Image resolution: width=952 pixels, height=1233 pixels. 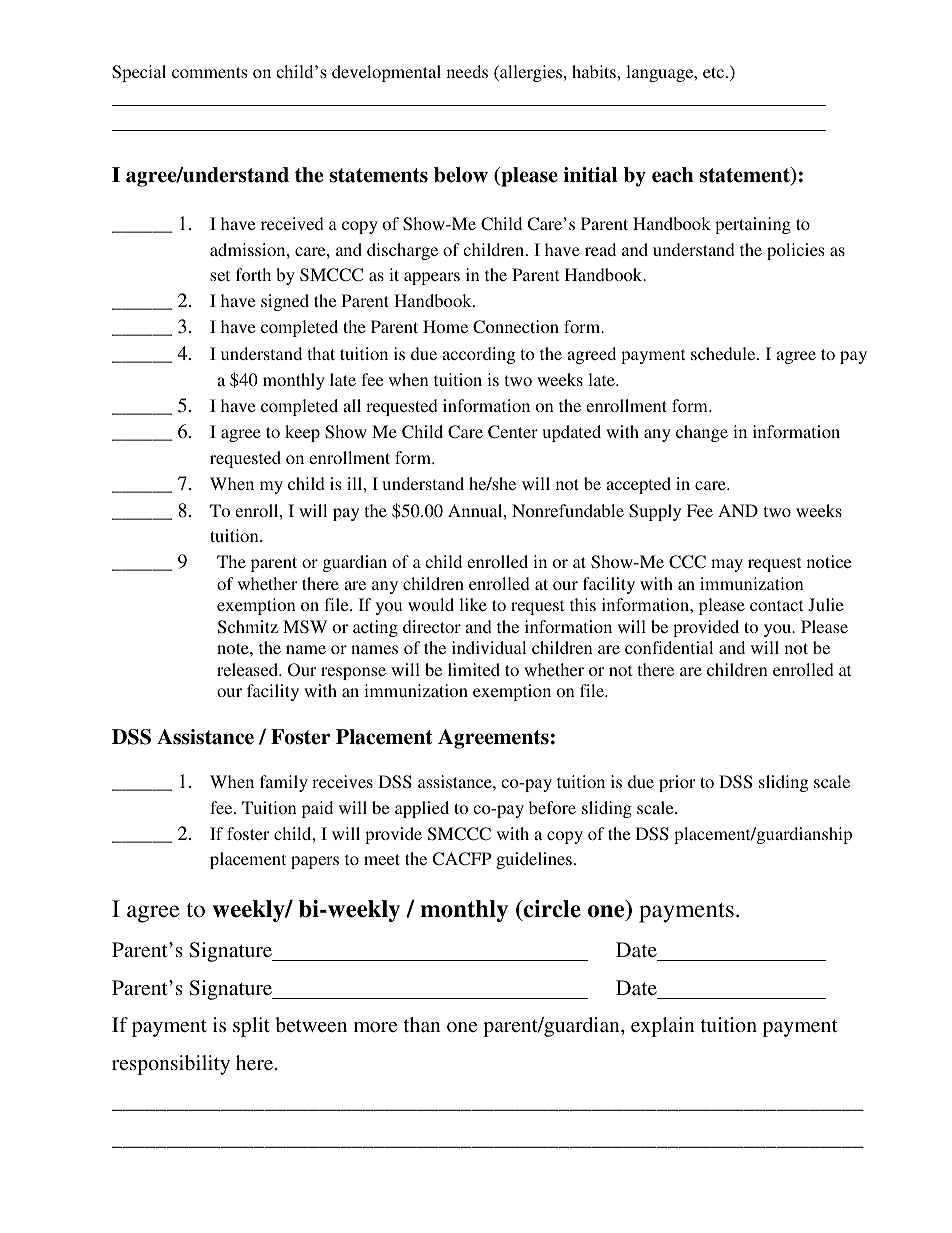 What do you see at coordinates (432, 278) in the page?
I see `appears` at bounding box center [432, 278].
